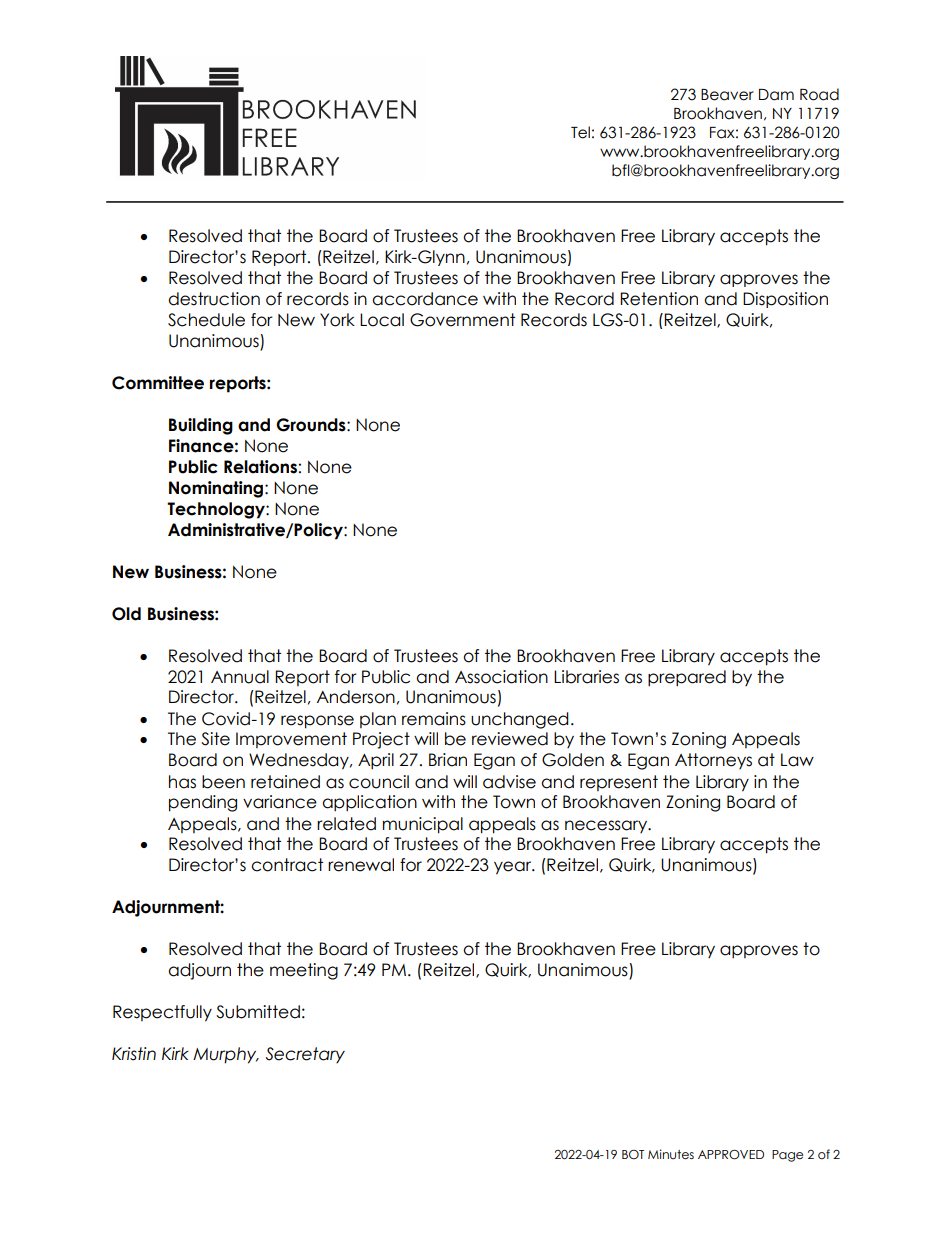  What do you see at coordinates (633, 1155) in the document?
I see `BOT` at bounding box center [633, 1155].
